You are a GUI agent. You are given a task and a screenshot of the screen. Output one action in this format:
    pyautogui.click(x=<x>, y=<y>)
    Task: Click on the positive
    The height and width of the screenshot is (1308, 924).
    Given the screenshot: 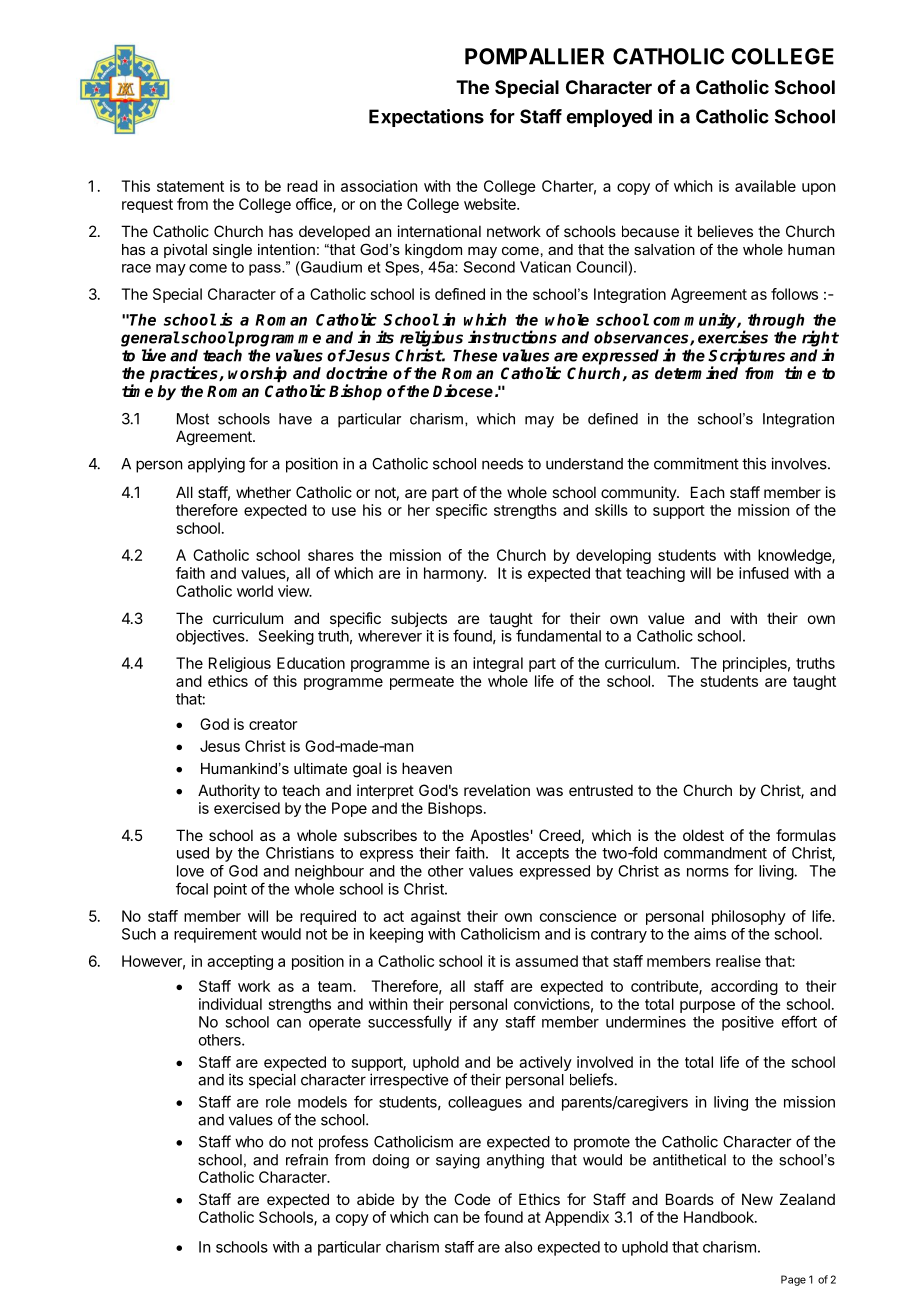 What is the action you would take?
    pyautogui.click(x=748, y=1023)
